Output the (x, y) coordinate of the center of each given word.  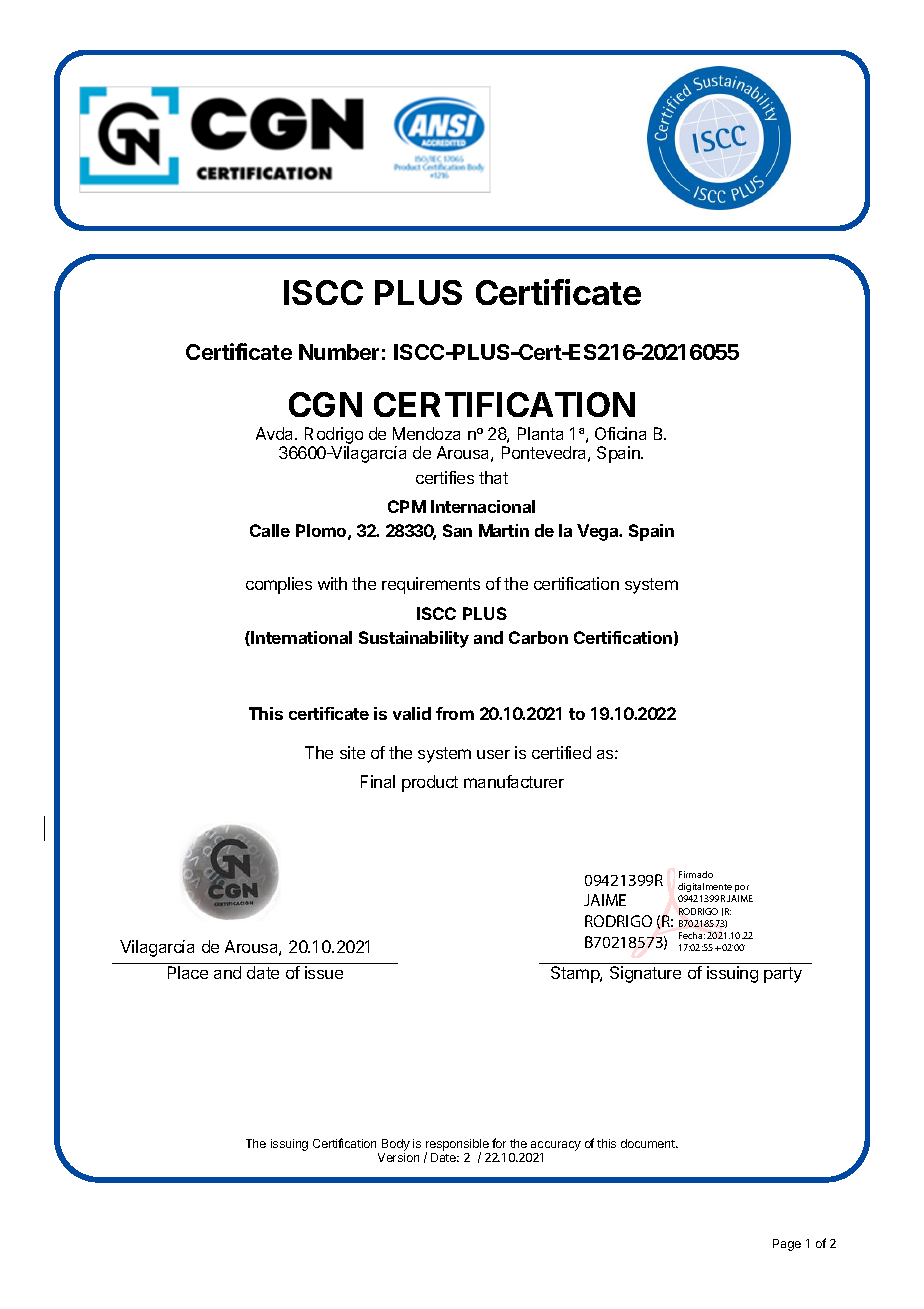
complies (279, 585)
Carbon (538, 637)
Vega (599, 532)
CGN (325, 404)
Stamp (576, 974)
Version (398, 1157)
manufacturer (514, 781)
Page (787, 1245)
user (493, 754)
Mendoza (426, 433)
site (352, 752)
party (783, 975)
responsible (457, 1146)
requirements (431, 585)
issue (324, 972)
